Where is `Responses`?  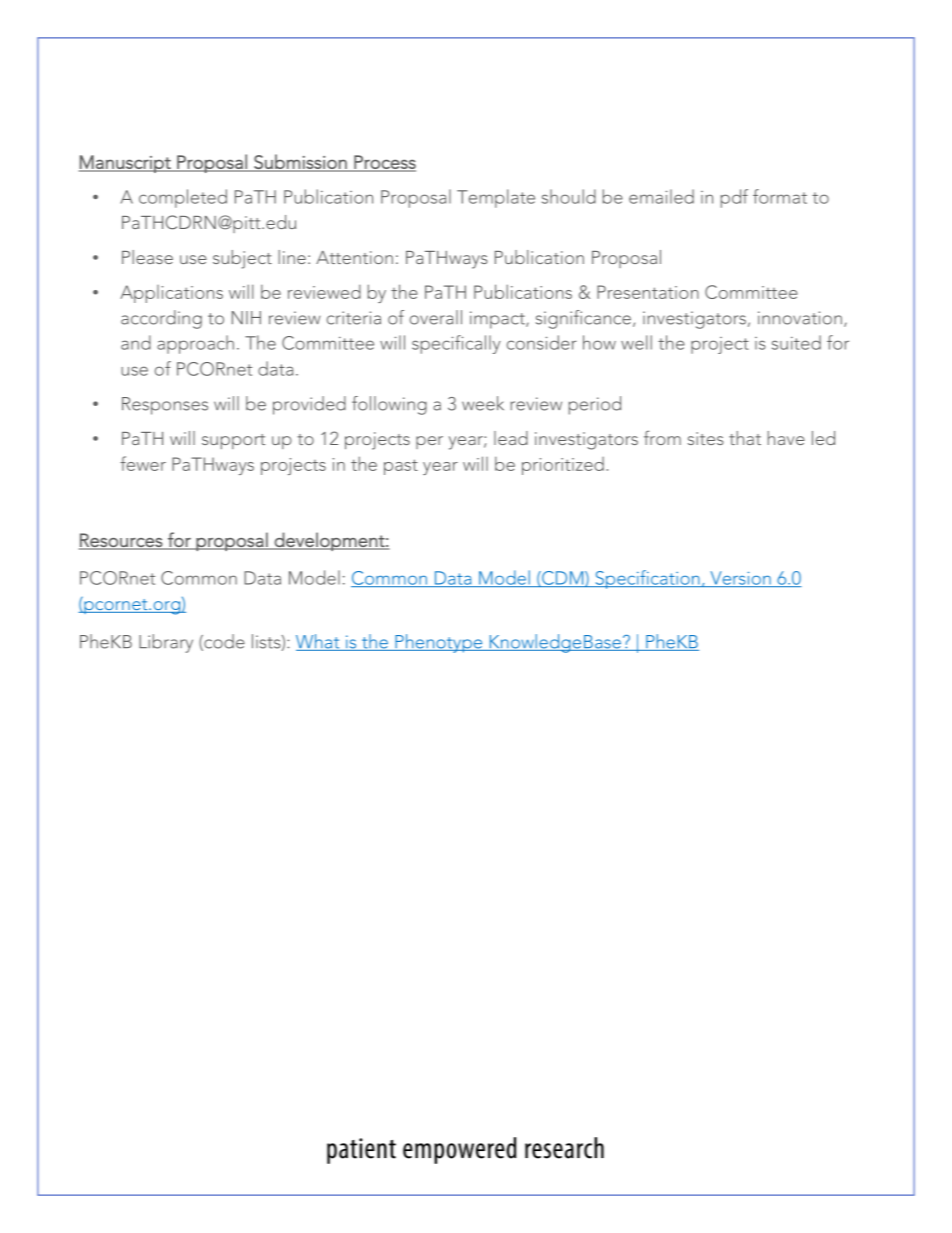
Responses is located at coordinates (165, 406).
